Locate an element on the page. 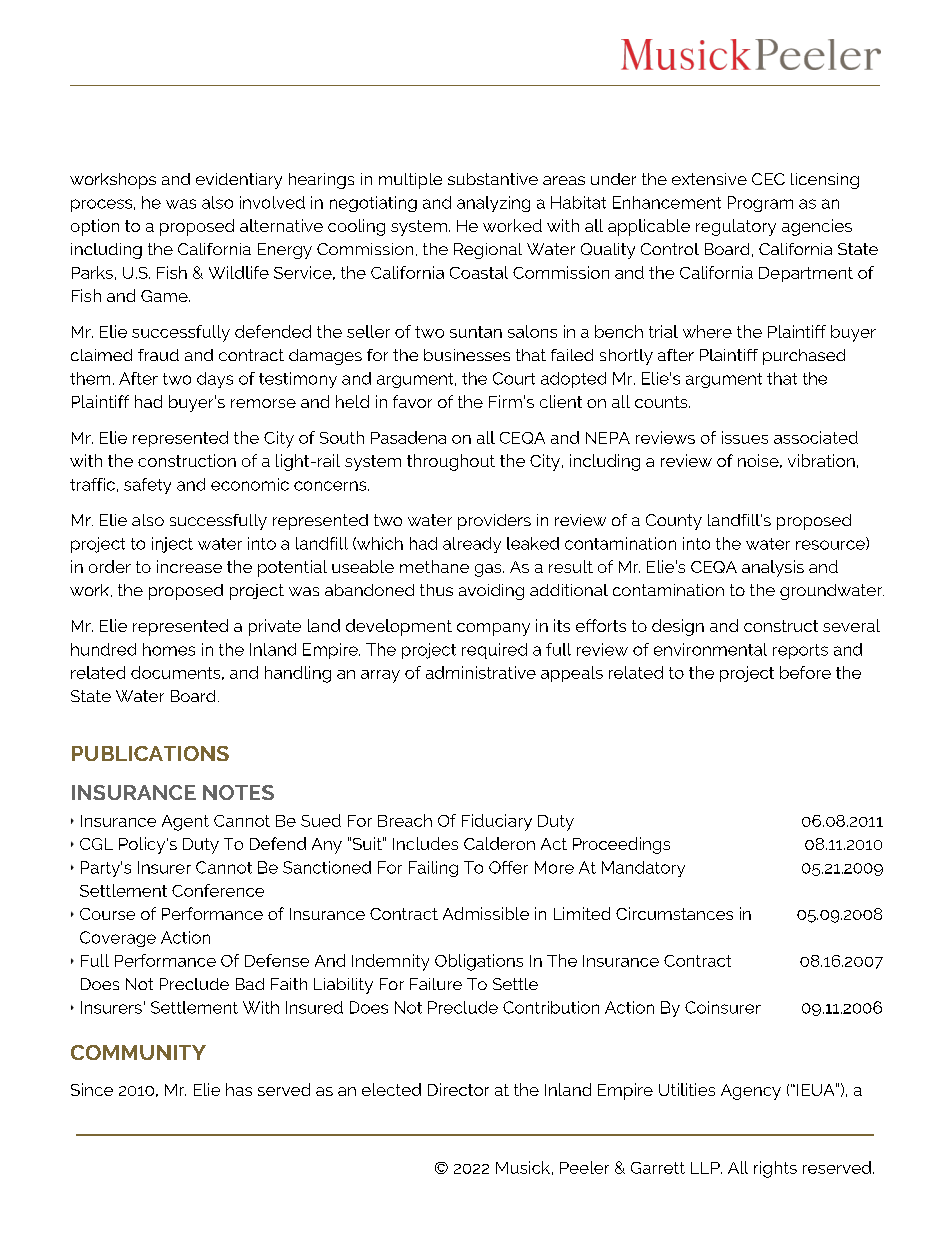 This page has width=952, height=1233. Conference is located at coordinates (218, 890).
